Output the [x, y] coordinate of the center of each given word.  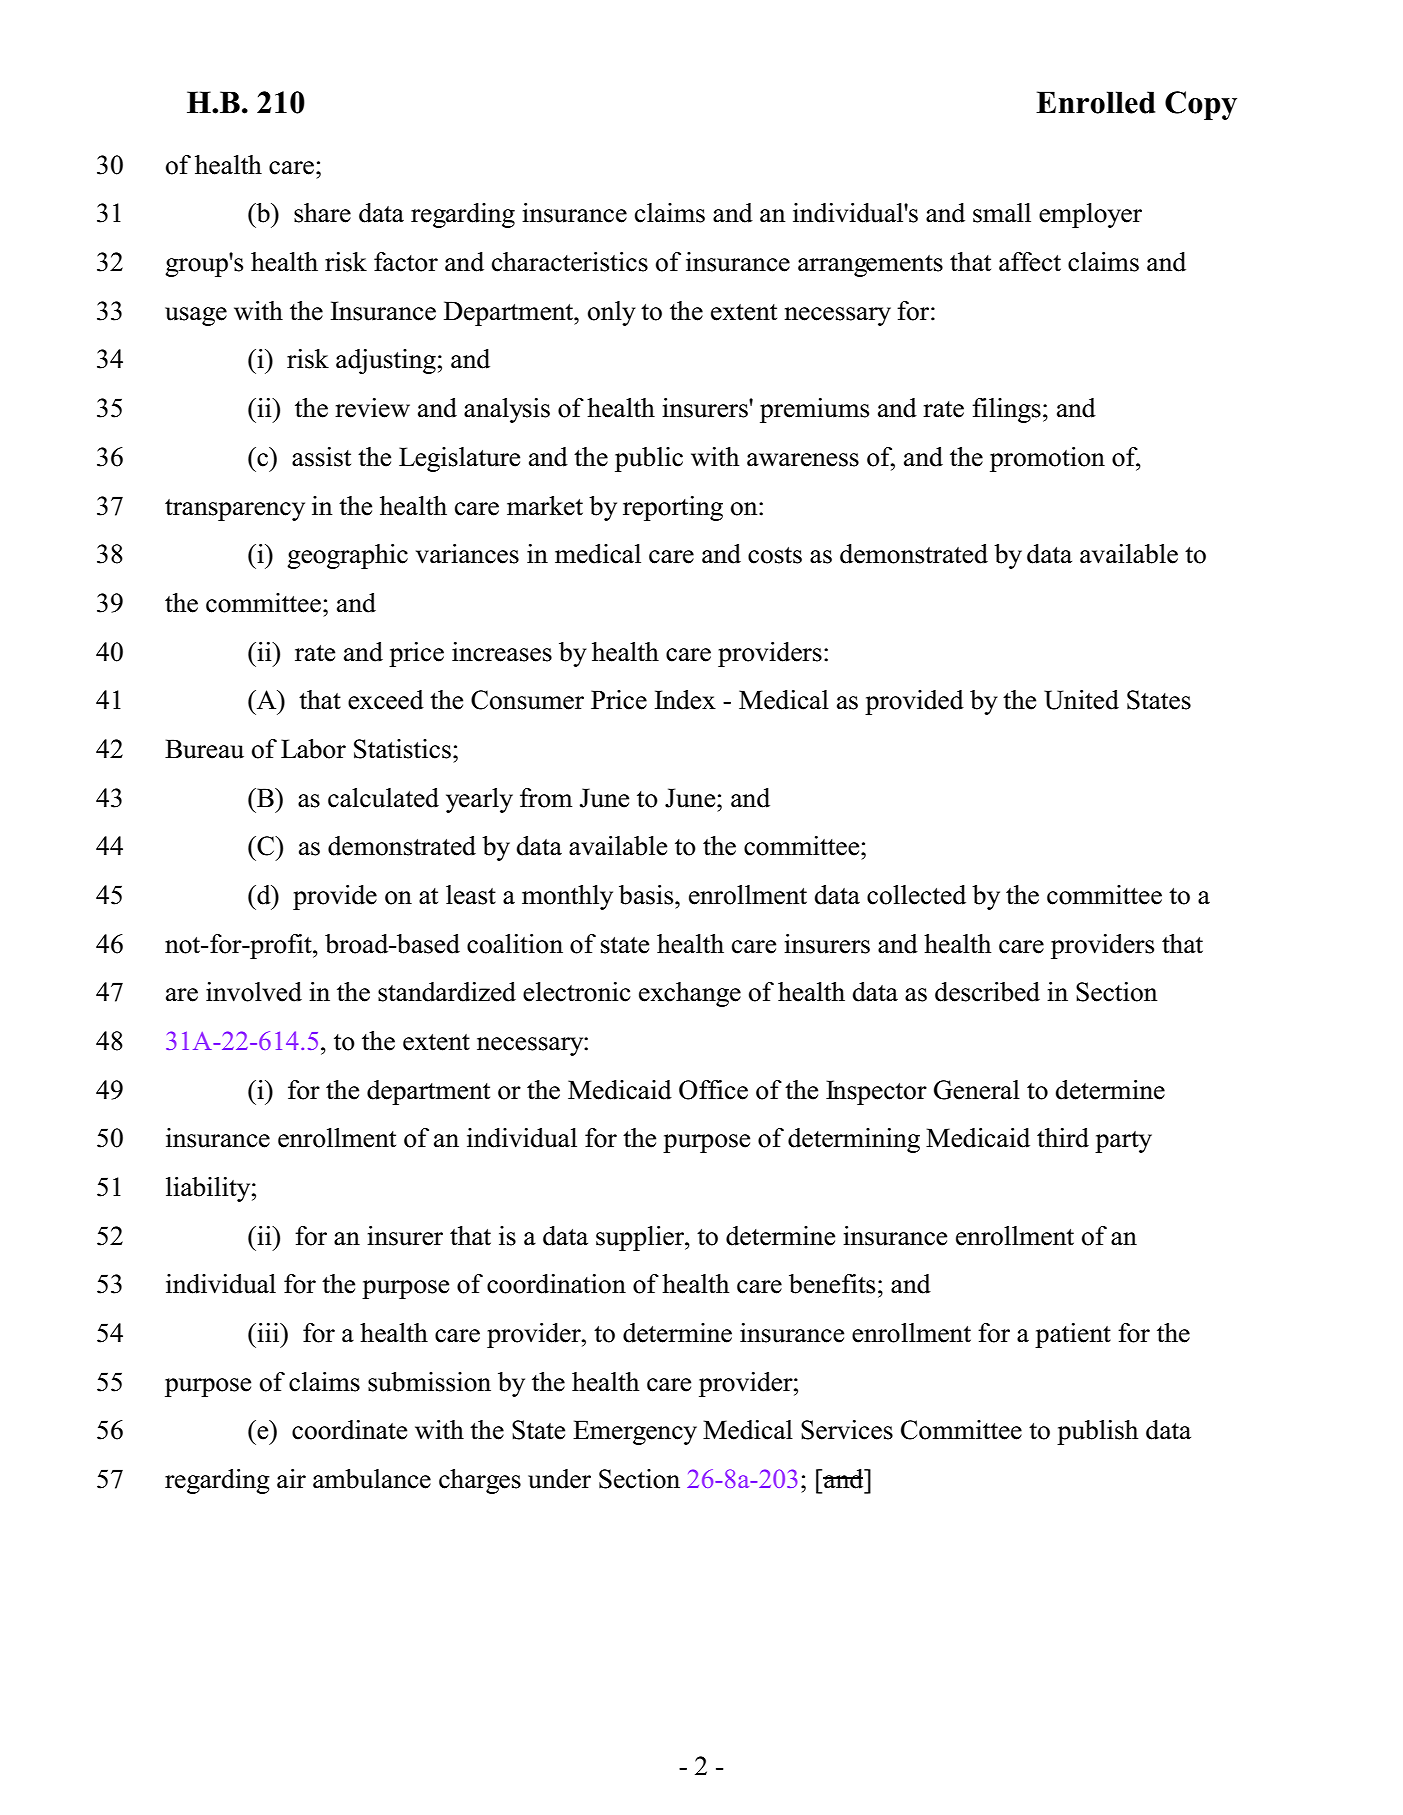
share [322, 213]
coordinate [349, 1430]
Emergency [635, 1432]
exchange [690, 994]
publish [1097, 1432]
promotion [1047, 459]
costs [775, 555]
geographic [347, 556]
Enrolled [1095, 102]
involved [254, 992]
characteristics [570, 262]
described [987, 992]
